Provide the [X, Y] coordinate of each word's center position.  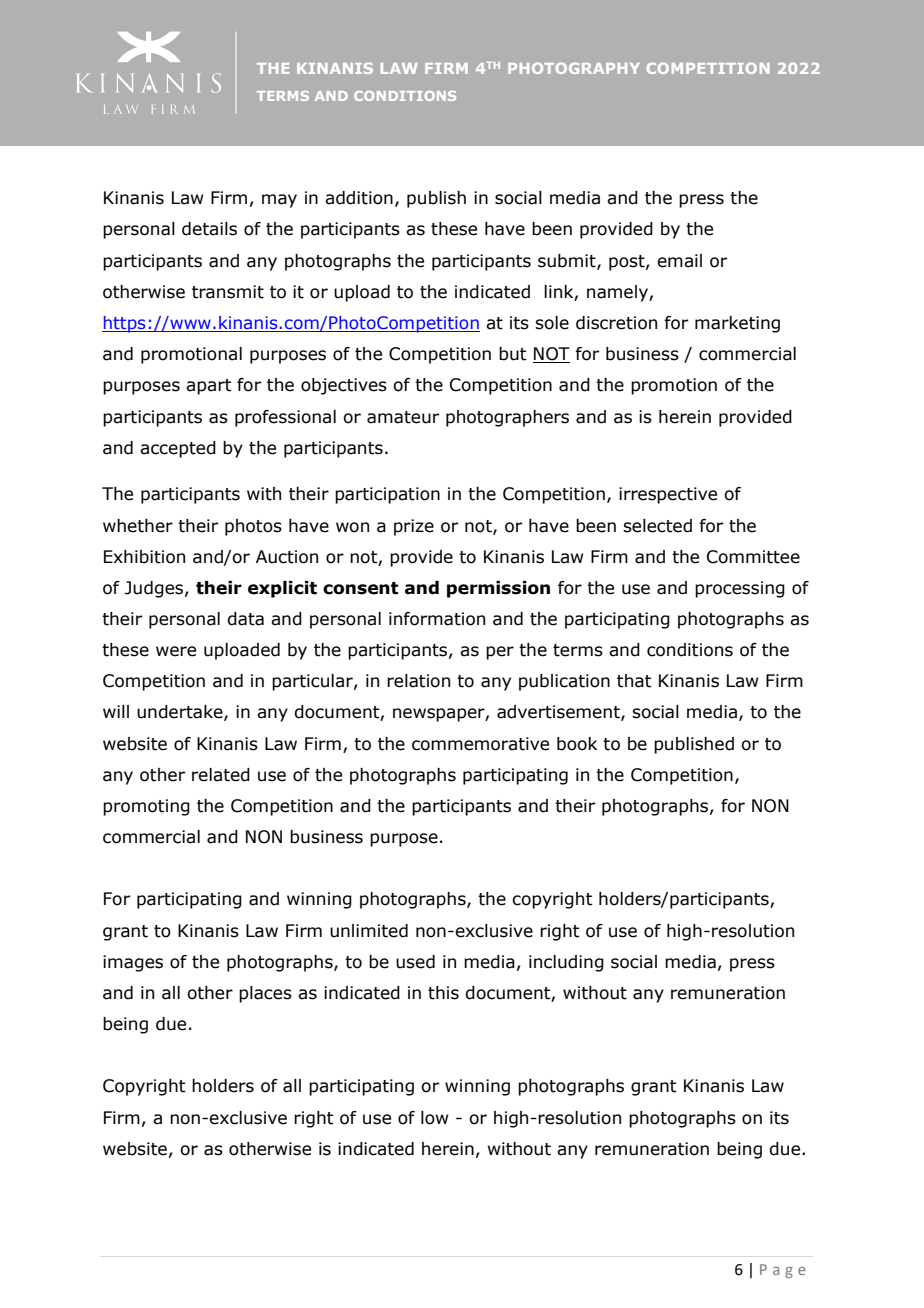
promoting [146, 807]
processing [740, 589]
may [279, 201]
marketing [737, 324]
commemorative [480, 744]
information [437, 619]
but [513, 354]
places [265, 994]
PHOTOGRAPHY [574, 68]
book [577, 744]
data [245, 619]
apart [209, 387]
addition [359, 198]
